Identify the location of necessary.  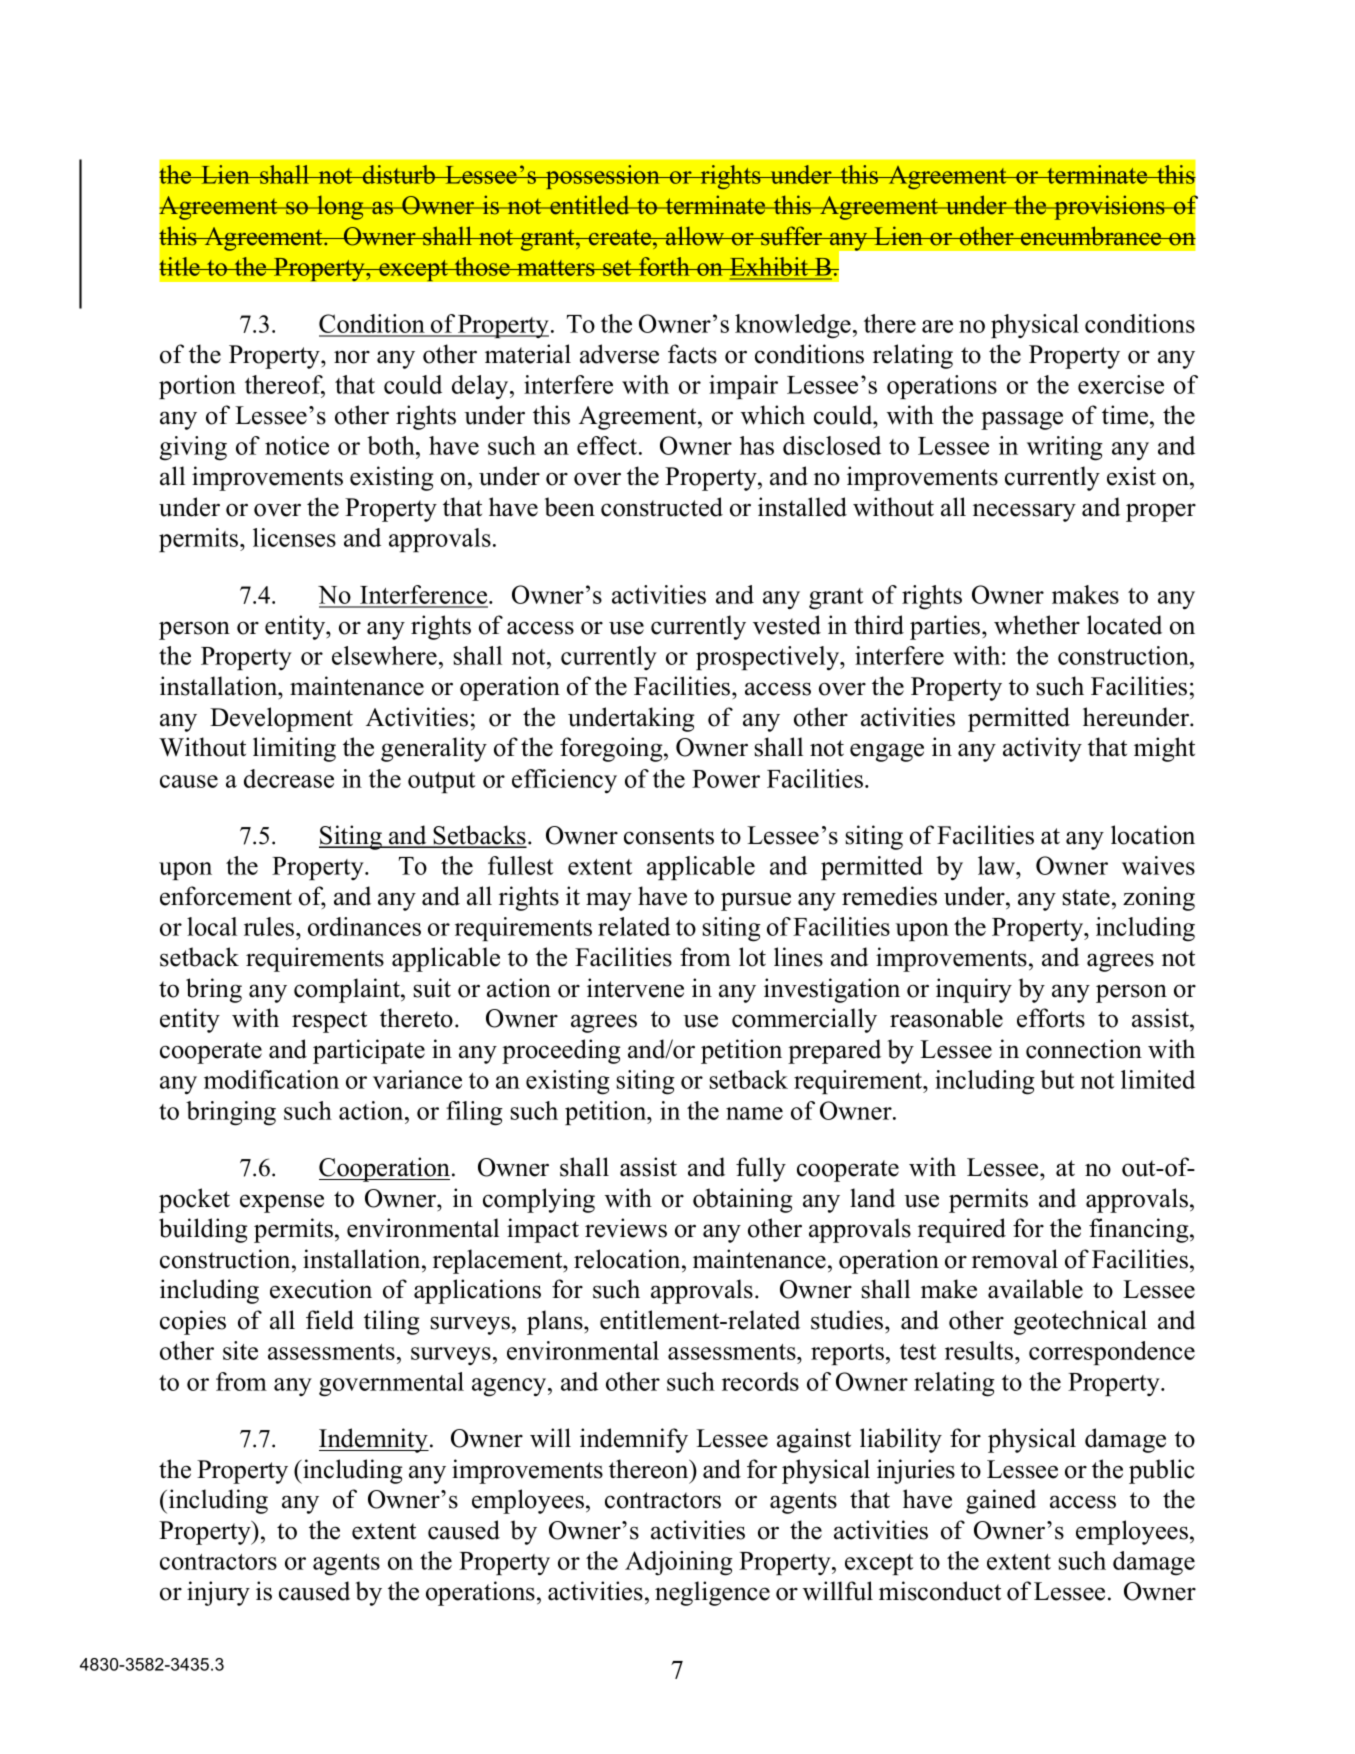
(1024, 512).
